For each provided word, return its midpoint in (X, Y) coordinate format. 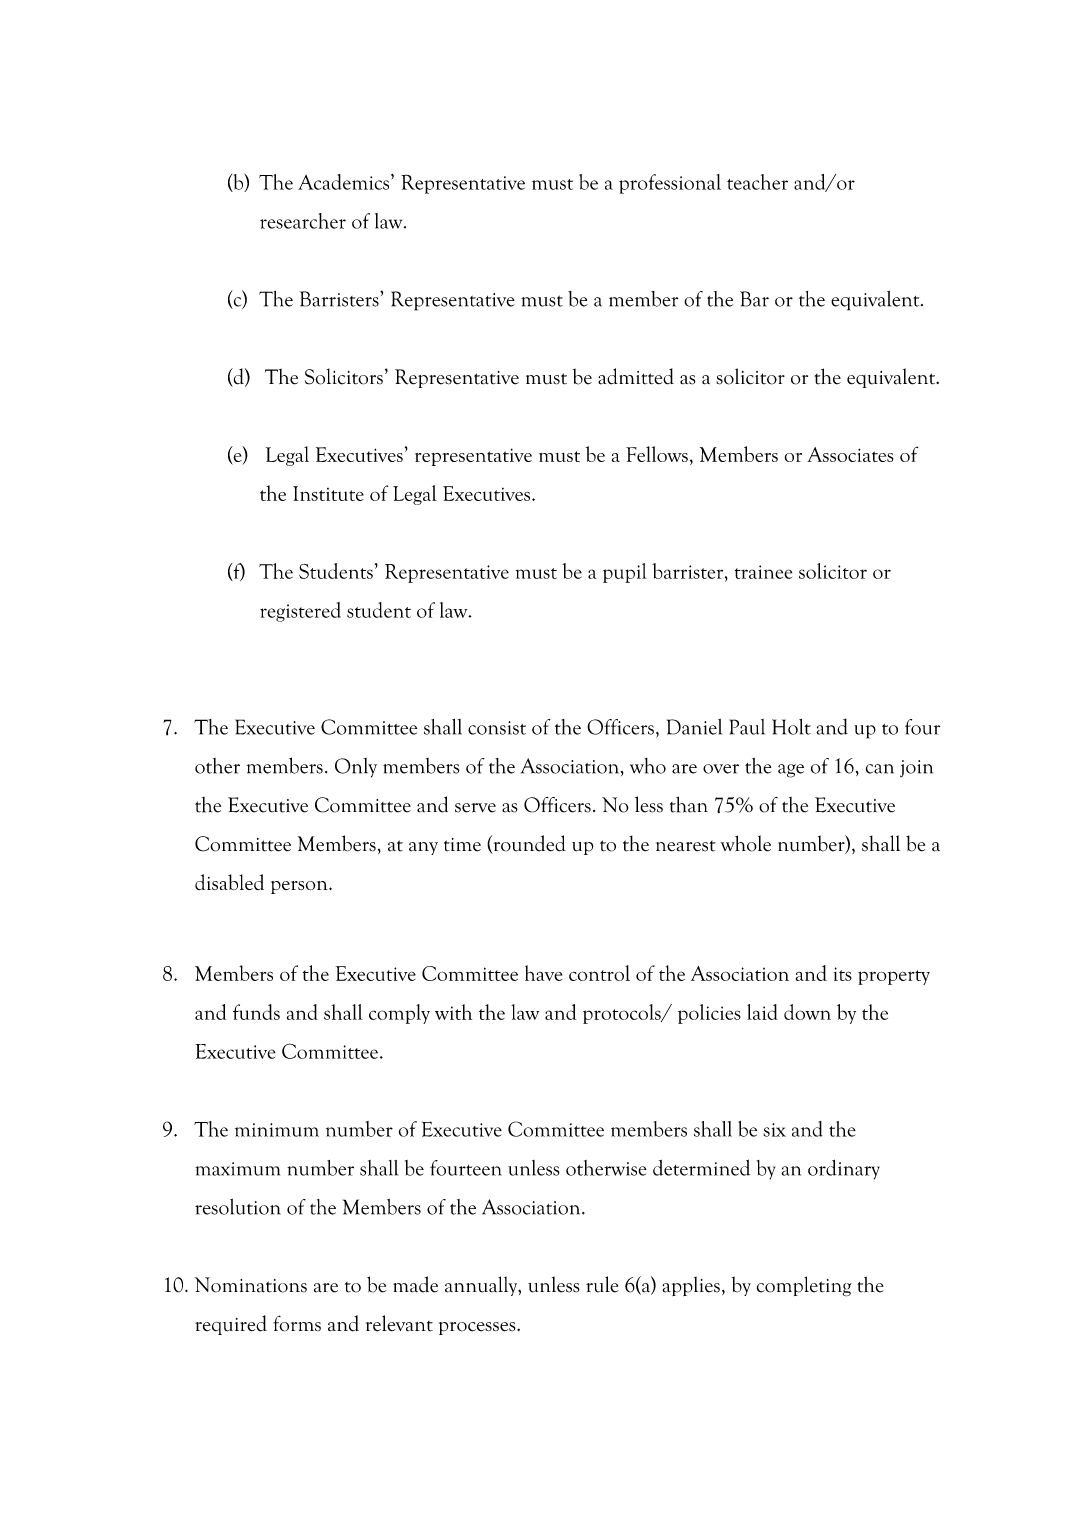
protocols (623, 1014)
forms (297, 1323)
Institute (328, 493)
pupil (625, 573)
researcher (303, 221)
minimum (277, 1130)
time (462, 845)
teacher (757, 182)
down (807, 1012)
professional (670, 184)
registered (300, 612)
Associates (851, 454)
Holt (791, 727)
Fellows (657, 454)
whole (746, 843)
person (300, 887)
